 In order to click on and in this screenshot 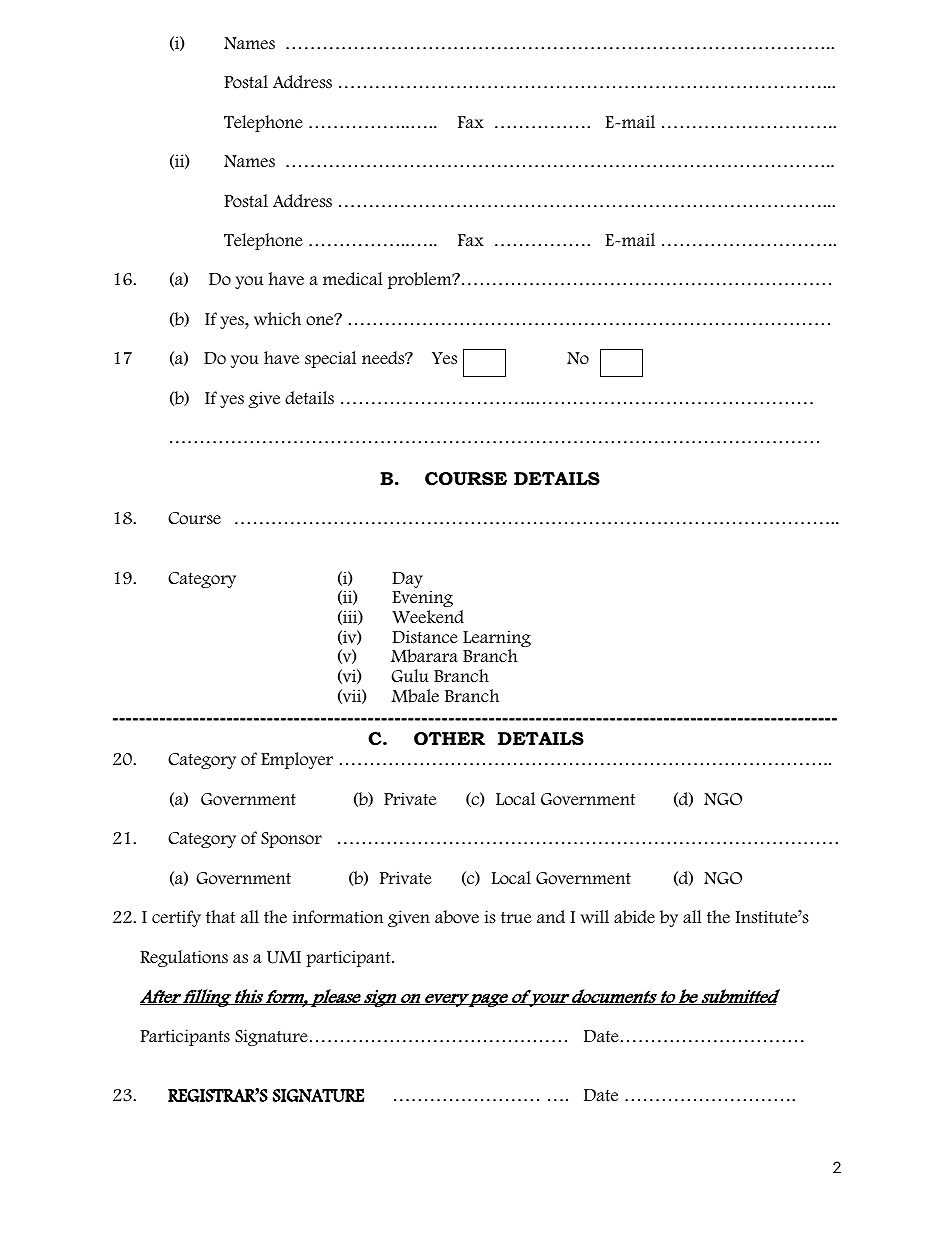, I will do `click(551, 917)`.
